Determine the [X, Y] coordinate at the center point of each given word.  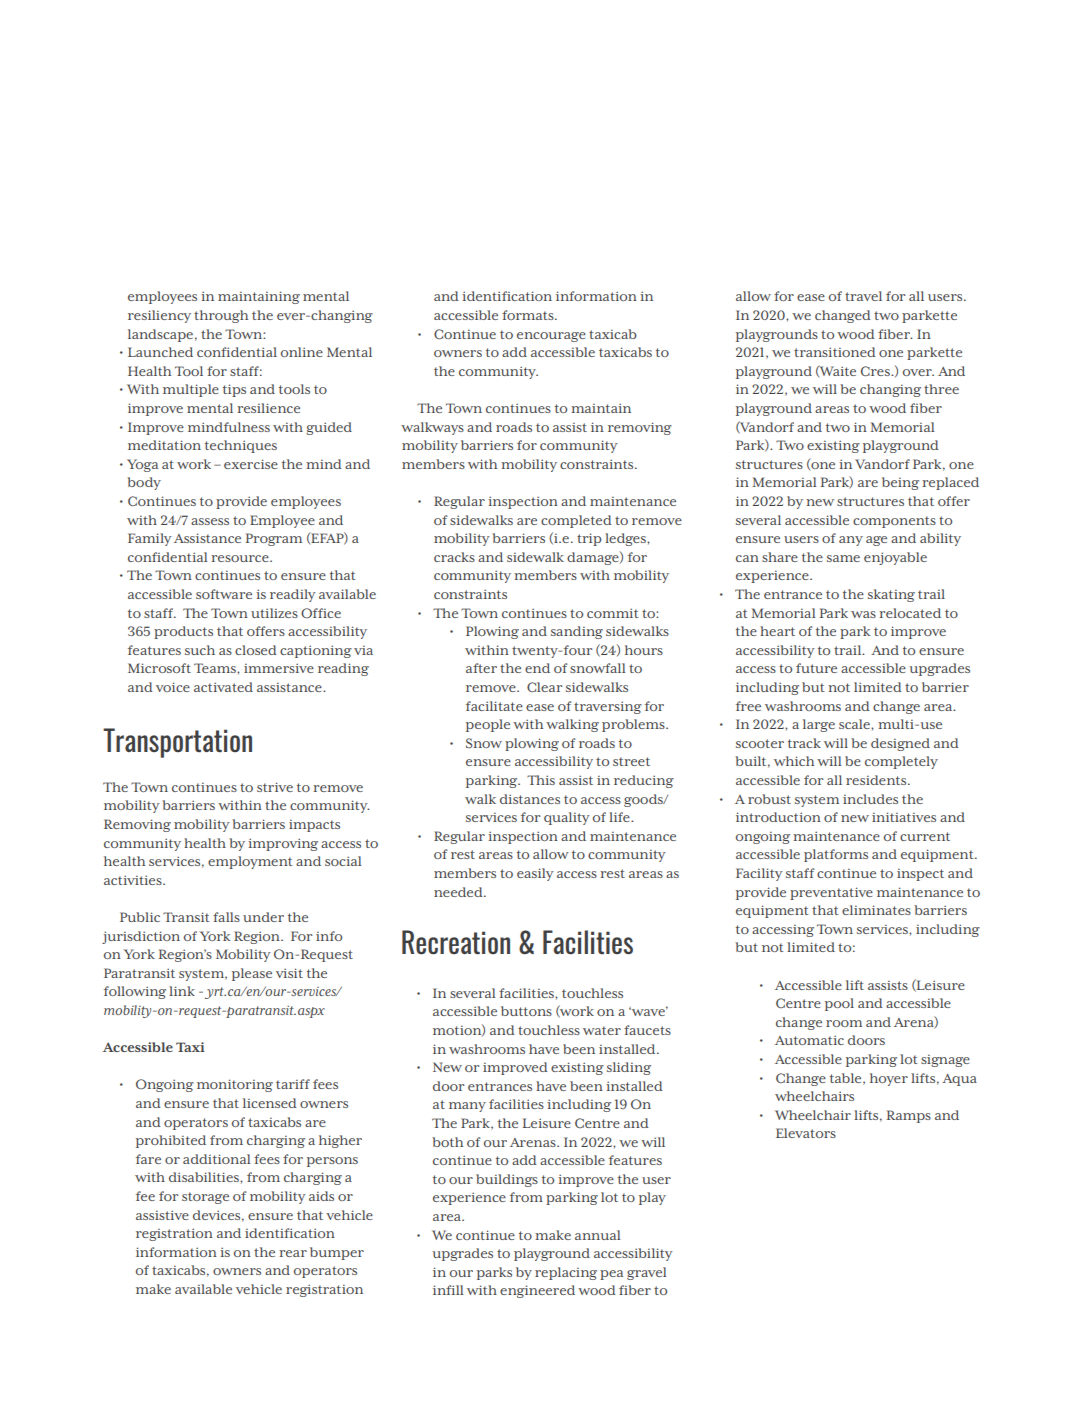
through [221, 316]
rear [293, 1253]
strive [275, 787]
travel [863, 296]
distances [530, 799]
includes [870, 799]
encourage [551, 337]
